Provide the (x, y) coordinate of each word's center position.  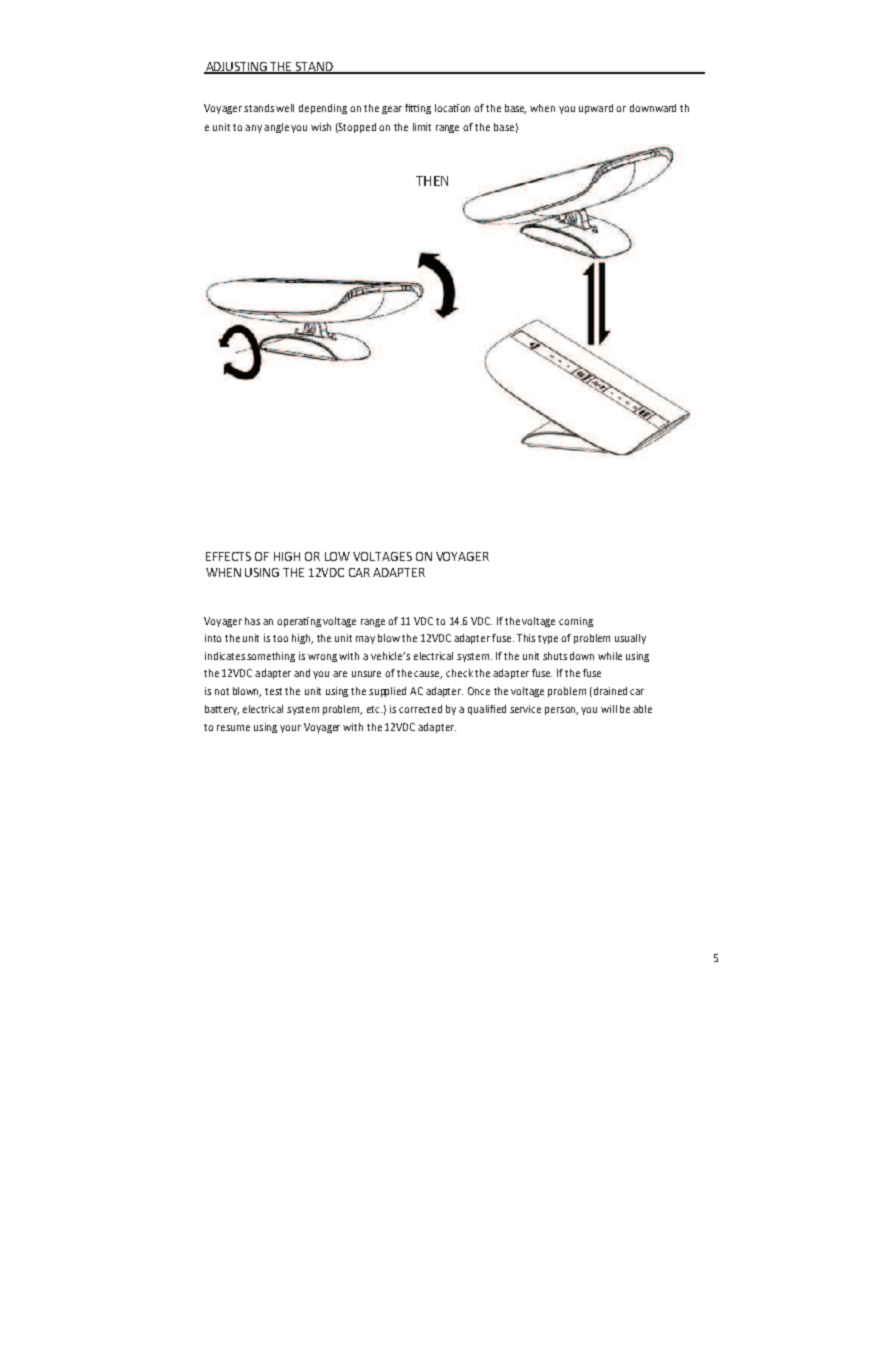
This (526, 638)
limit (422, 127)
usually (630, 639)
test (273, 691)
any (253, 129)
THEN (432, 181)
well (285, 108)
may (365, 640)
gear (392, 110)
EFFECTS (228, 556)
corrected (420, 709)
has (252, 621)
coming (576, 622)
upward (596, 109)
